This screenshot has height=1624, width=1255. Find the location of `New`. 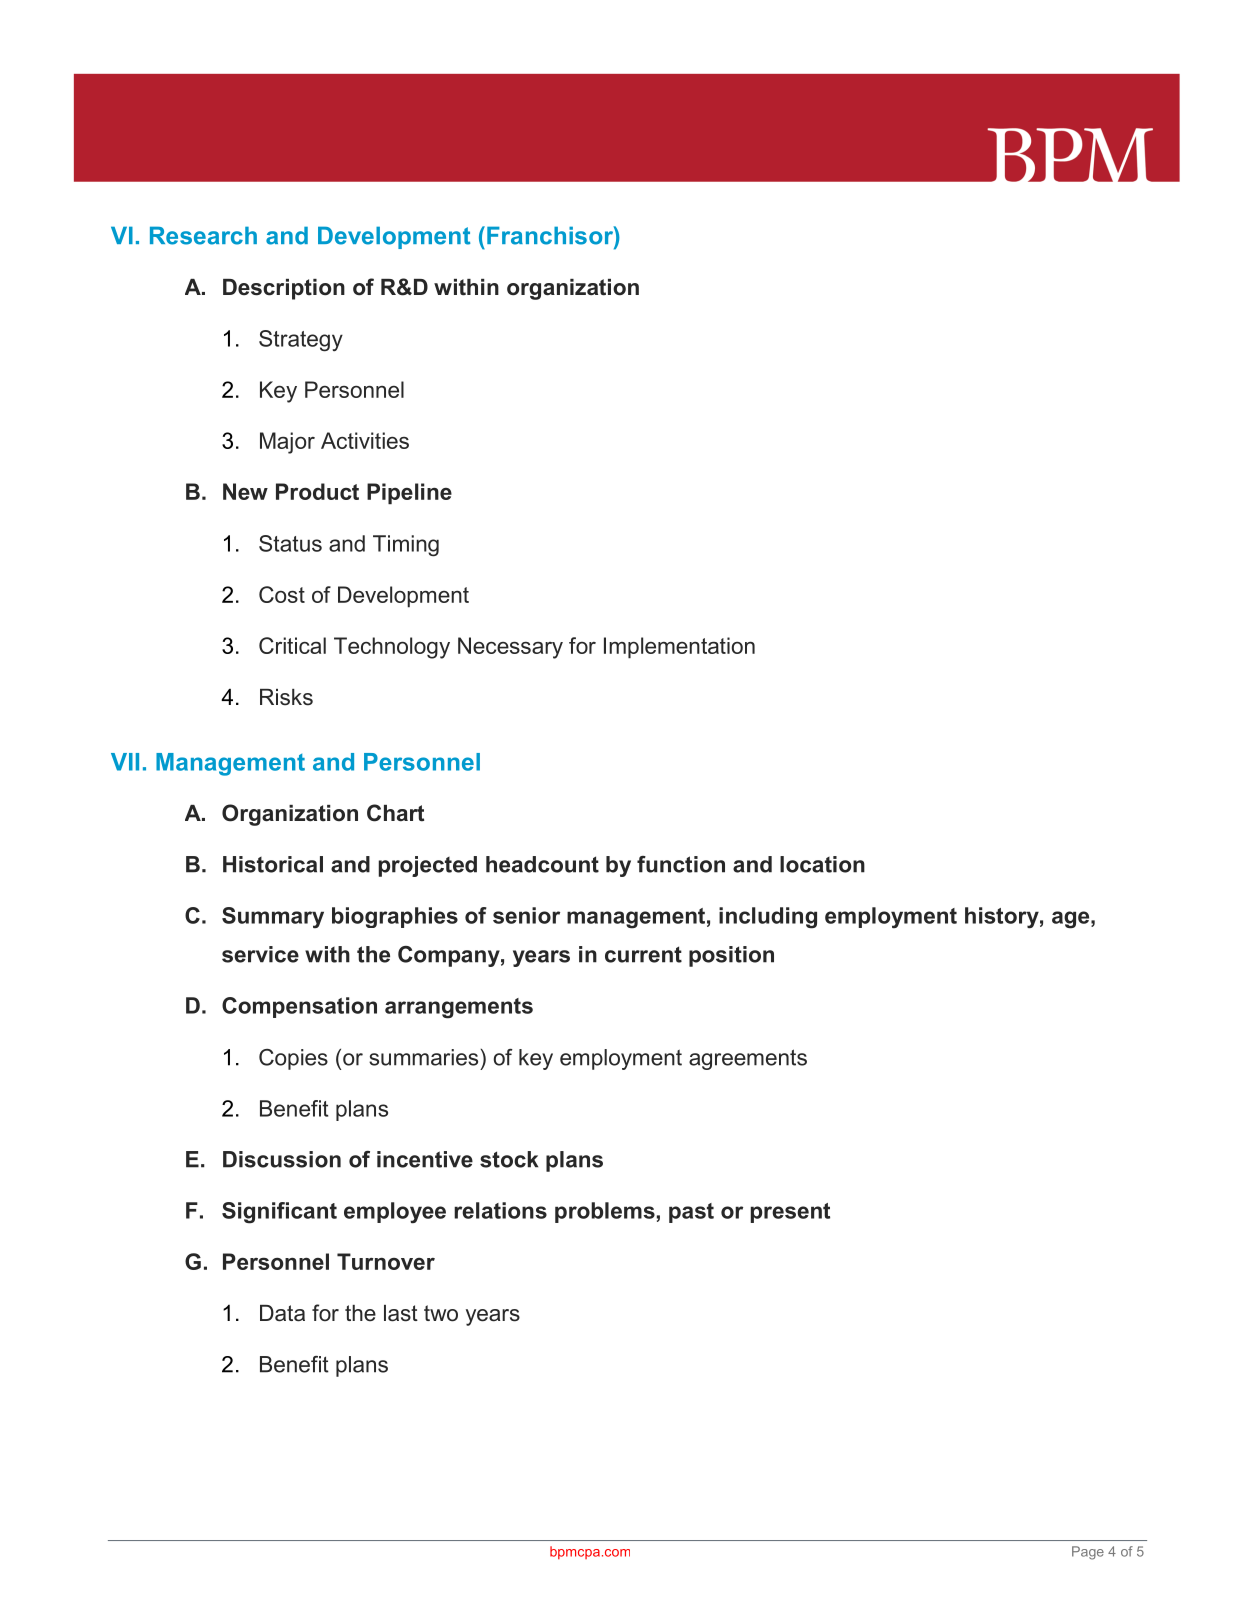

New is located at coordinates (245, 491).
